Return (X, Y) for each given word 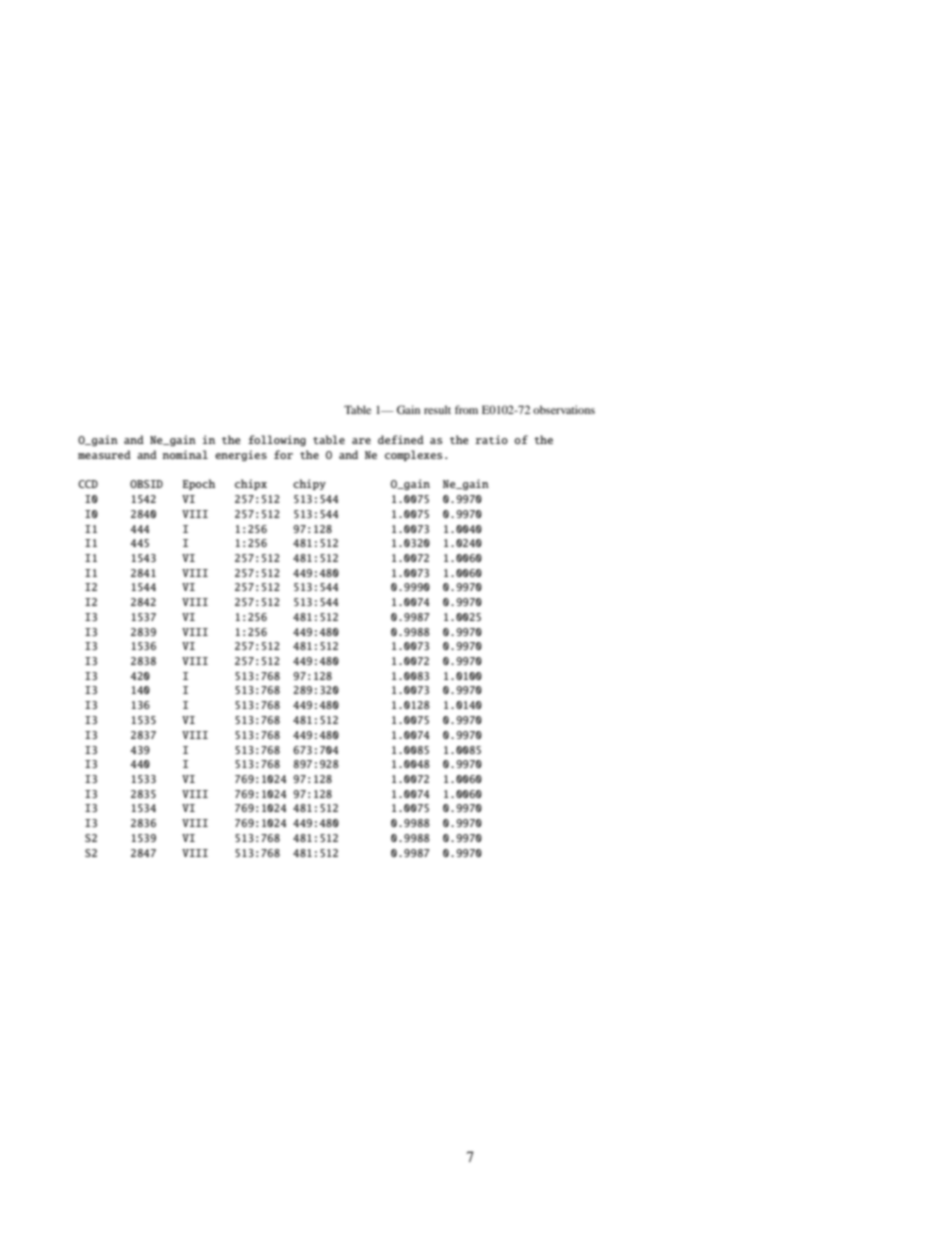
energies (241, 455)
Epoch (199, 484)
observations (564, 409)
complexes (414, 455)
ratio (491, 439)
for (283, 454)
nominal (185, 454)
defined (401, 439)
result (437, 409)
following (277, 440)
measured (104, 454)
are (361, 441)
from (466, 409)
